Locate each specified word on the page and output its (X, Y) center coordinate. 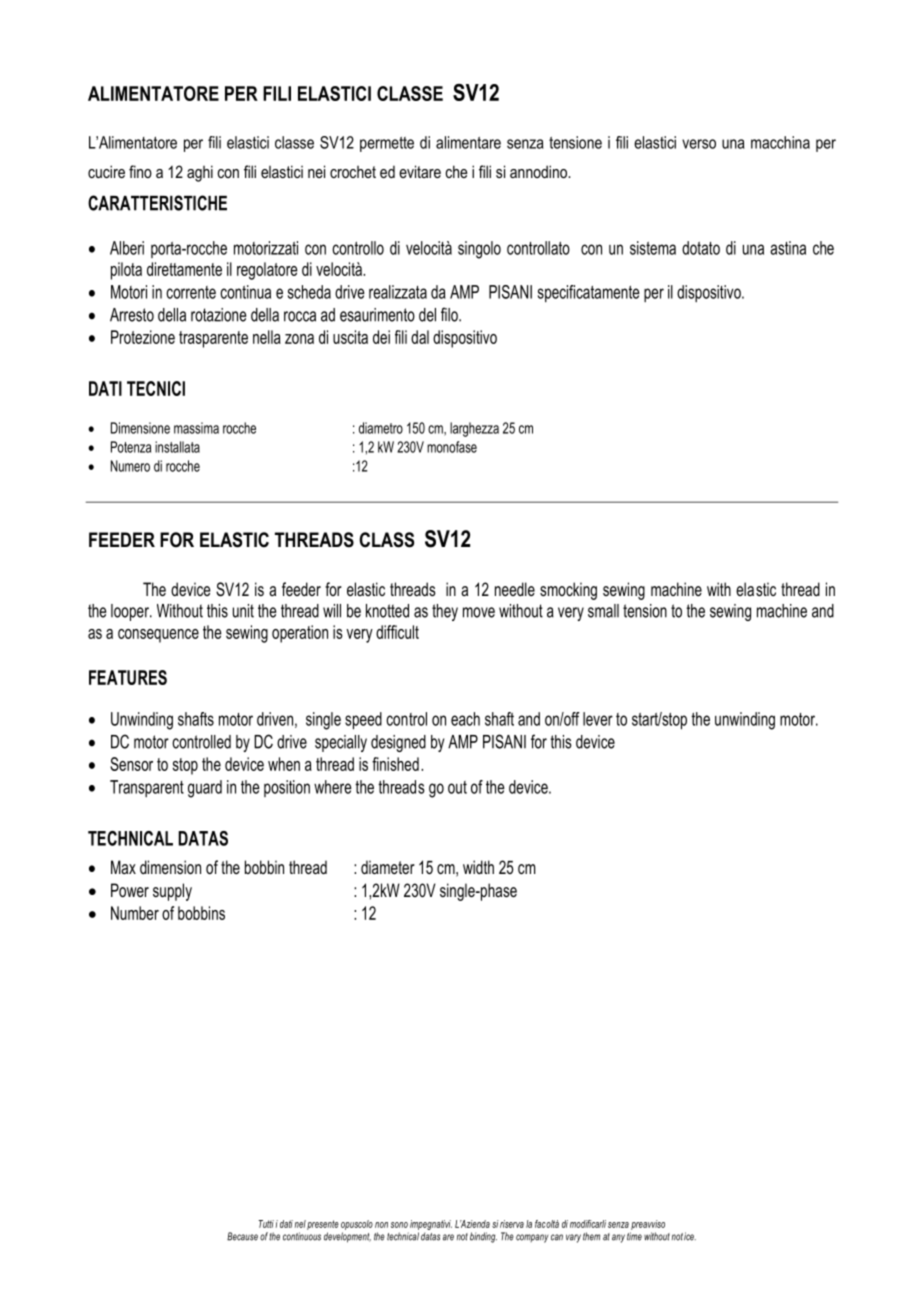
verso (699, 144)
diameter (388, 867)
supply (172, 892)
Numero (130, 466)
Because (242, 1236)
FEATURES (128, 677)
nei (316, 171)
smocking (568, 591)
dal (420, 337)
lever (598, 719)
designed (398, 743)
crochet (353, 172)
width (478, 867)
